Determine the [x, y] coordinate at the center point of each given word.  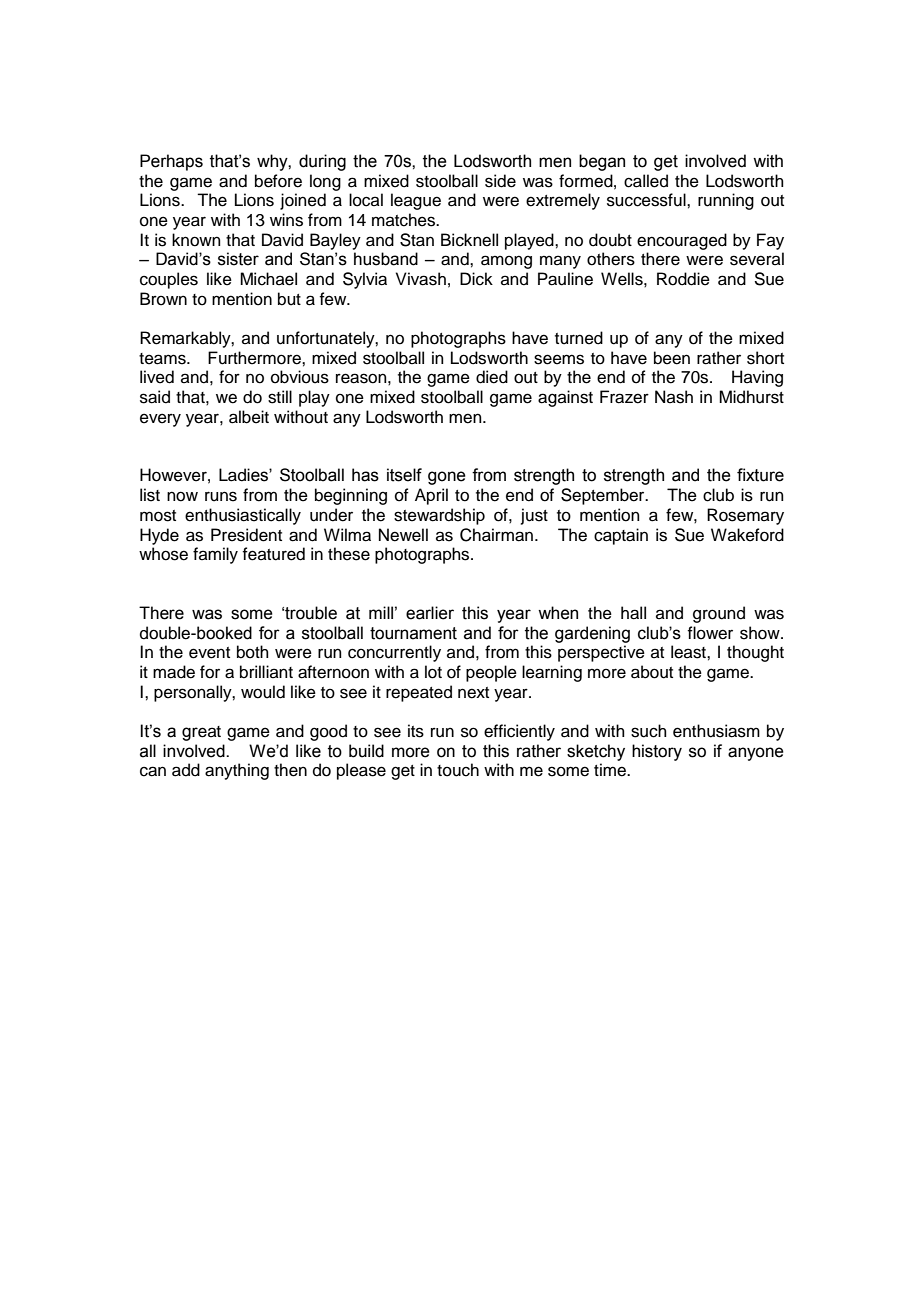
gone [447, 478]
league [416, 201]
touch [458, 770]
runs [221, 496]
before [278, 181]
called [646, 181]
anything [237, 771]
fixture [760, 475]
